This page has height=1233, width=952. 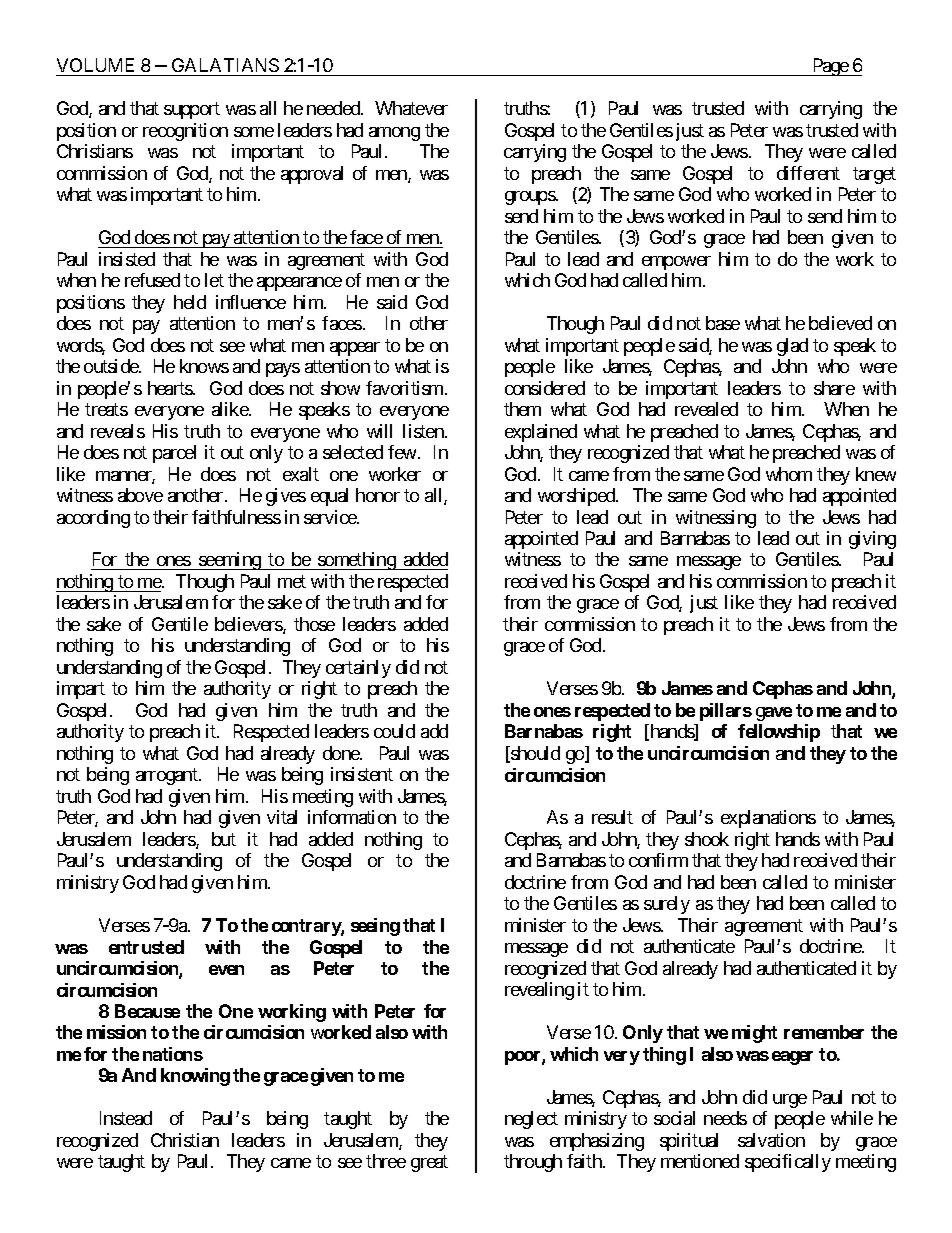 What do you see at coordinates (174, 454) in the page?
I see `parcel` at bounding box center [174, 454].
